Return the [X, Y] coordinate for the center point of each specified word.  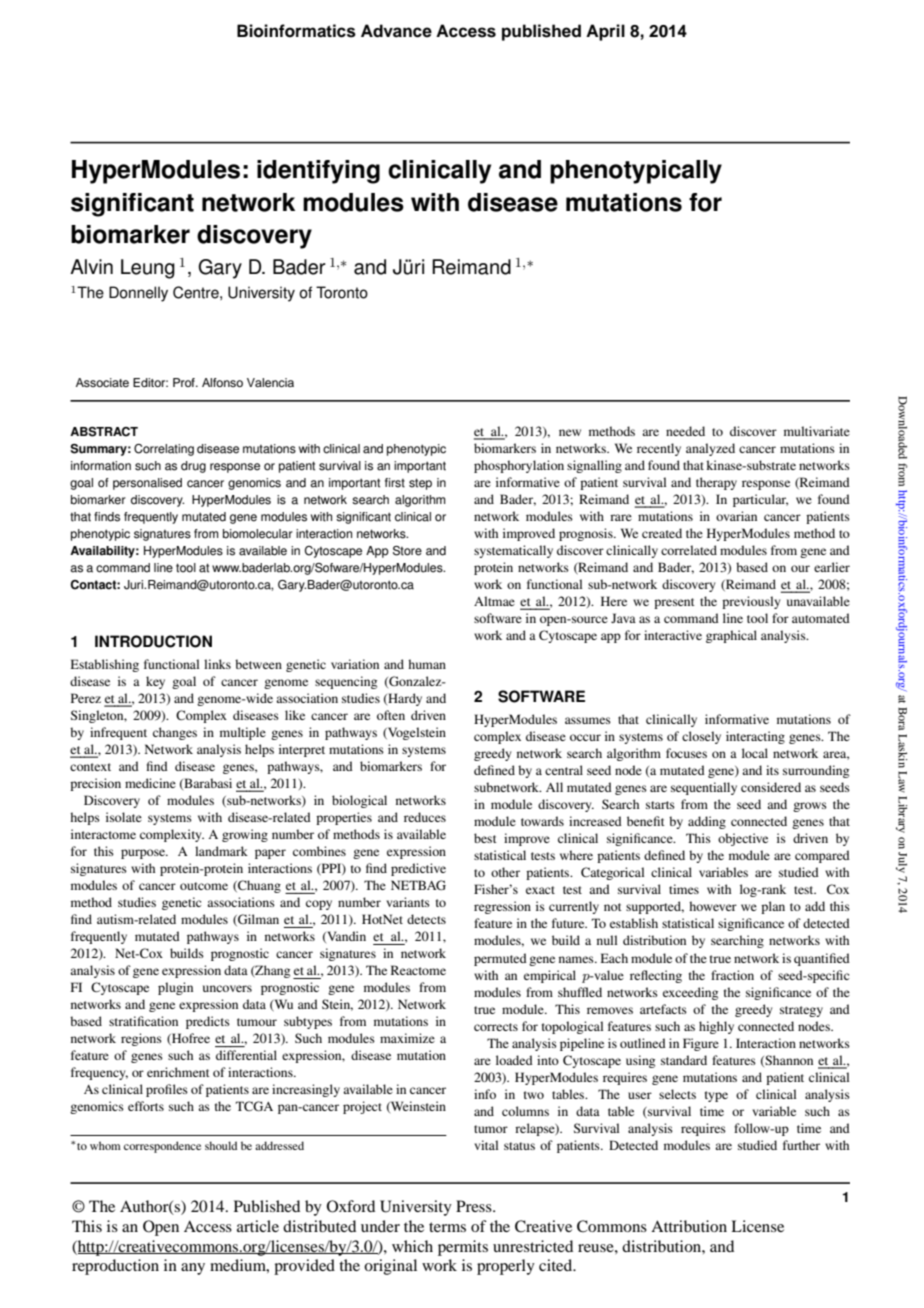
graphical [731, 636]
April [605, 32]
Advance [396, 31]
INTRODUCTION [153, 641]
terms [447, 1227]
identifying [318, 172]
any [193, 1269]
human [427, 664]
